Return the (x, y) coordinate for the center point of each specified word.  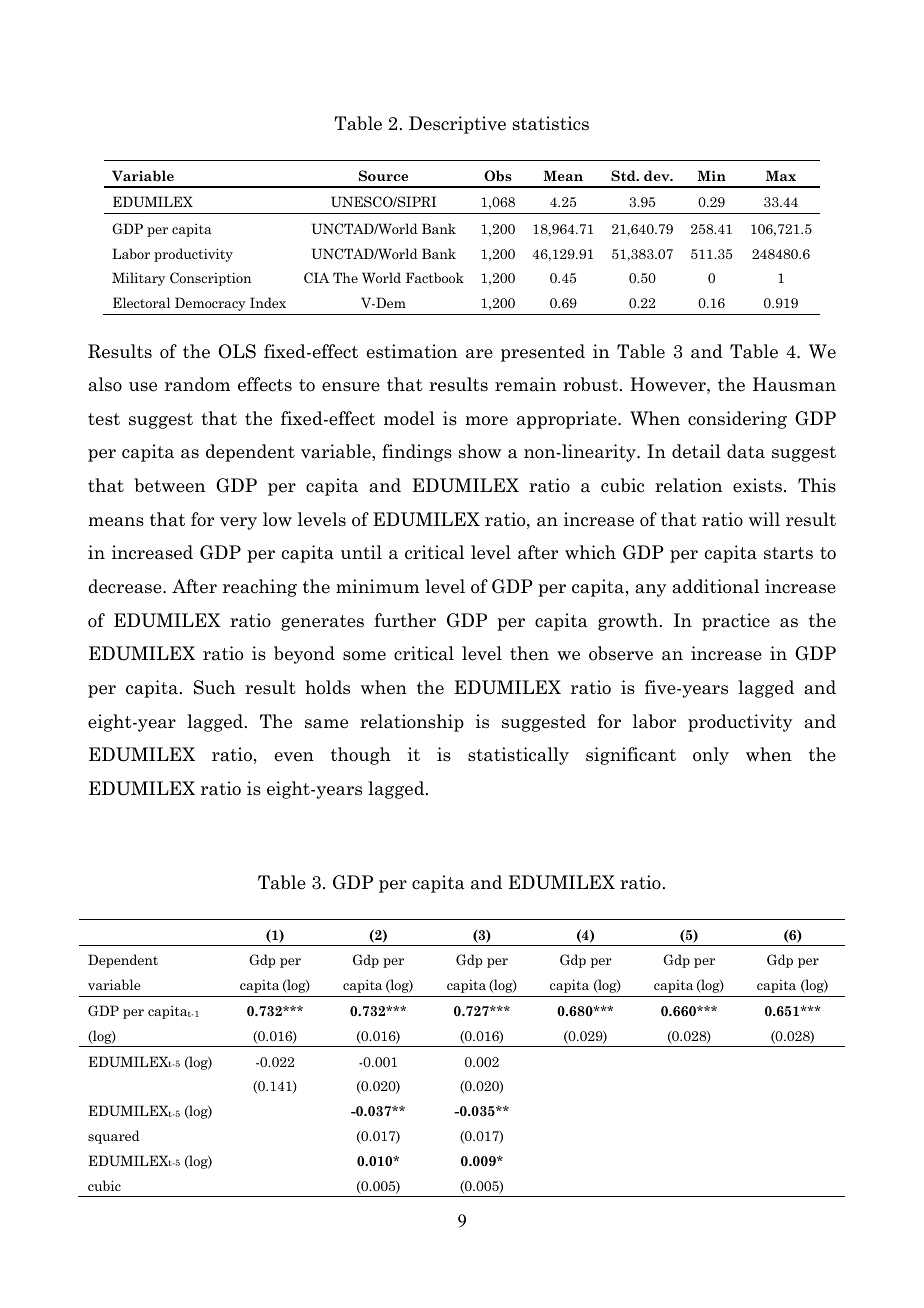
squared (114, 1137)
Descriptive (457, 125)
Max (781, 175)
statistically (518, 756)
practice (736, 622)
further (405, 620)
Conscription (210, 279)
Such (214, 687)
